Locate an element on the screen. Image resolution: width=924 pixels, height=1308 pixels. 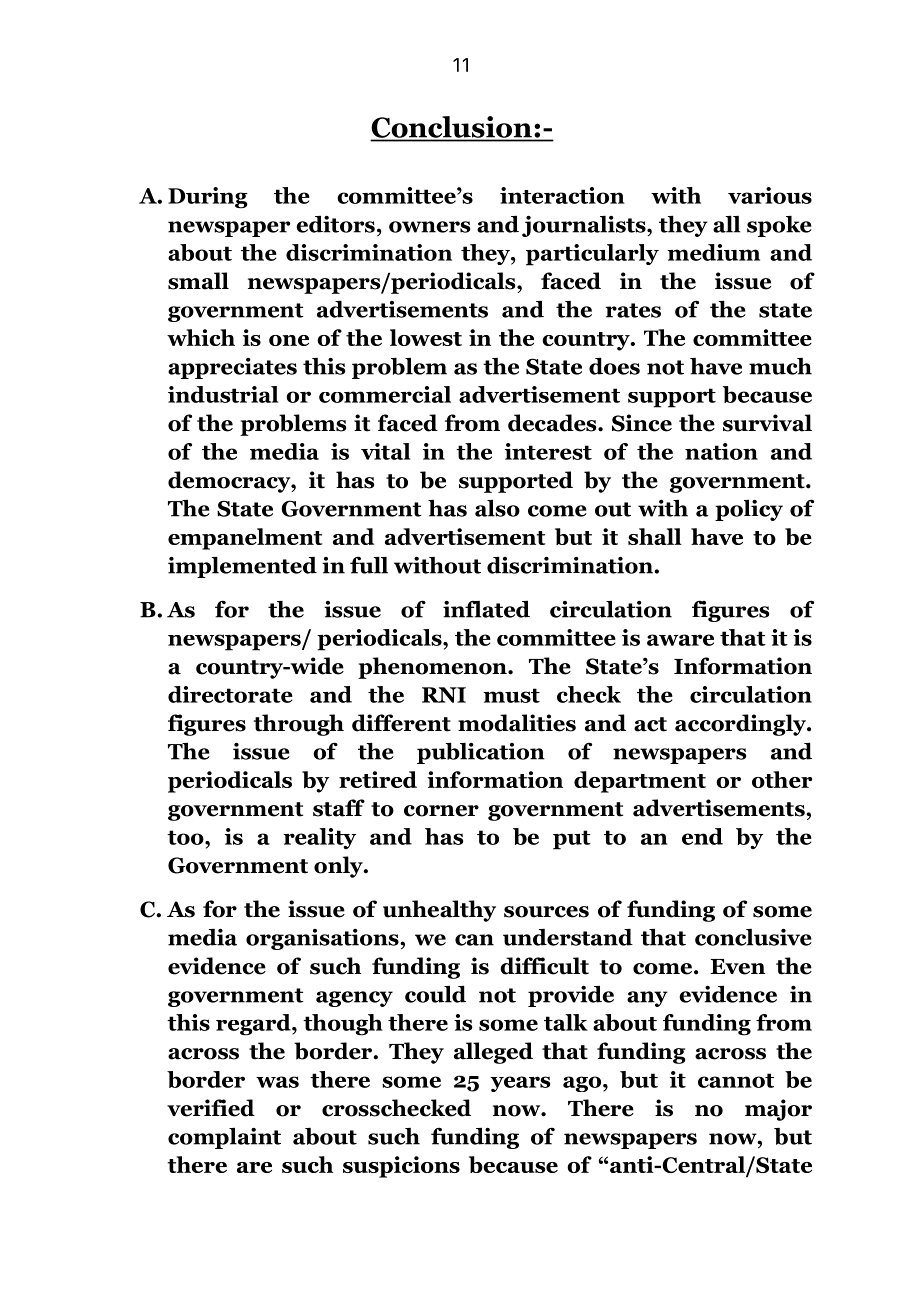
During is located at coordinates (208, 198).
